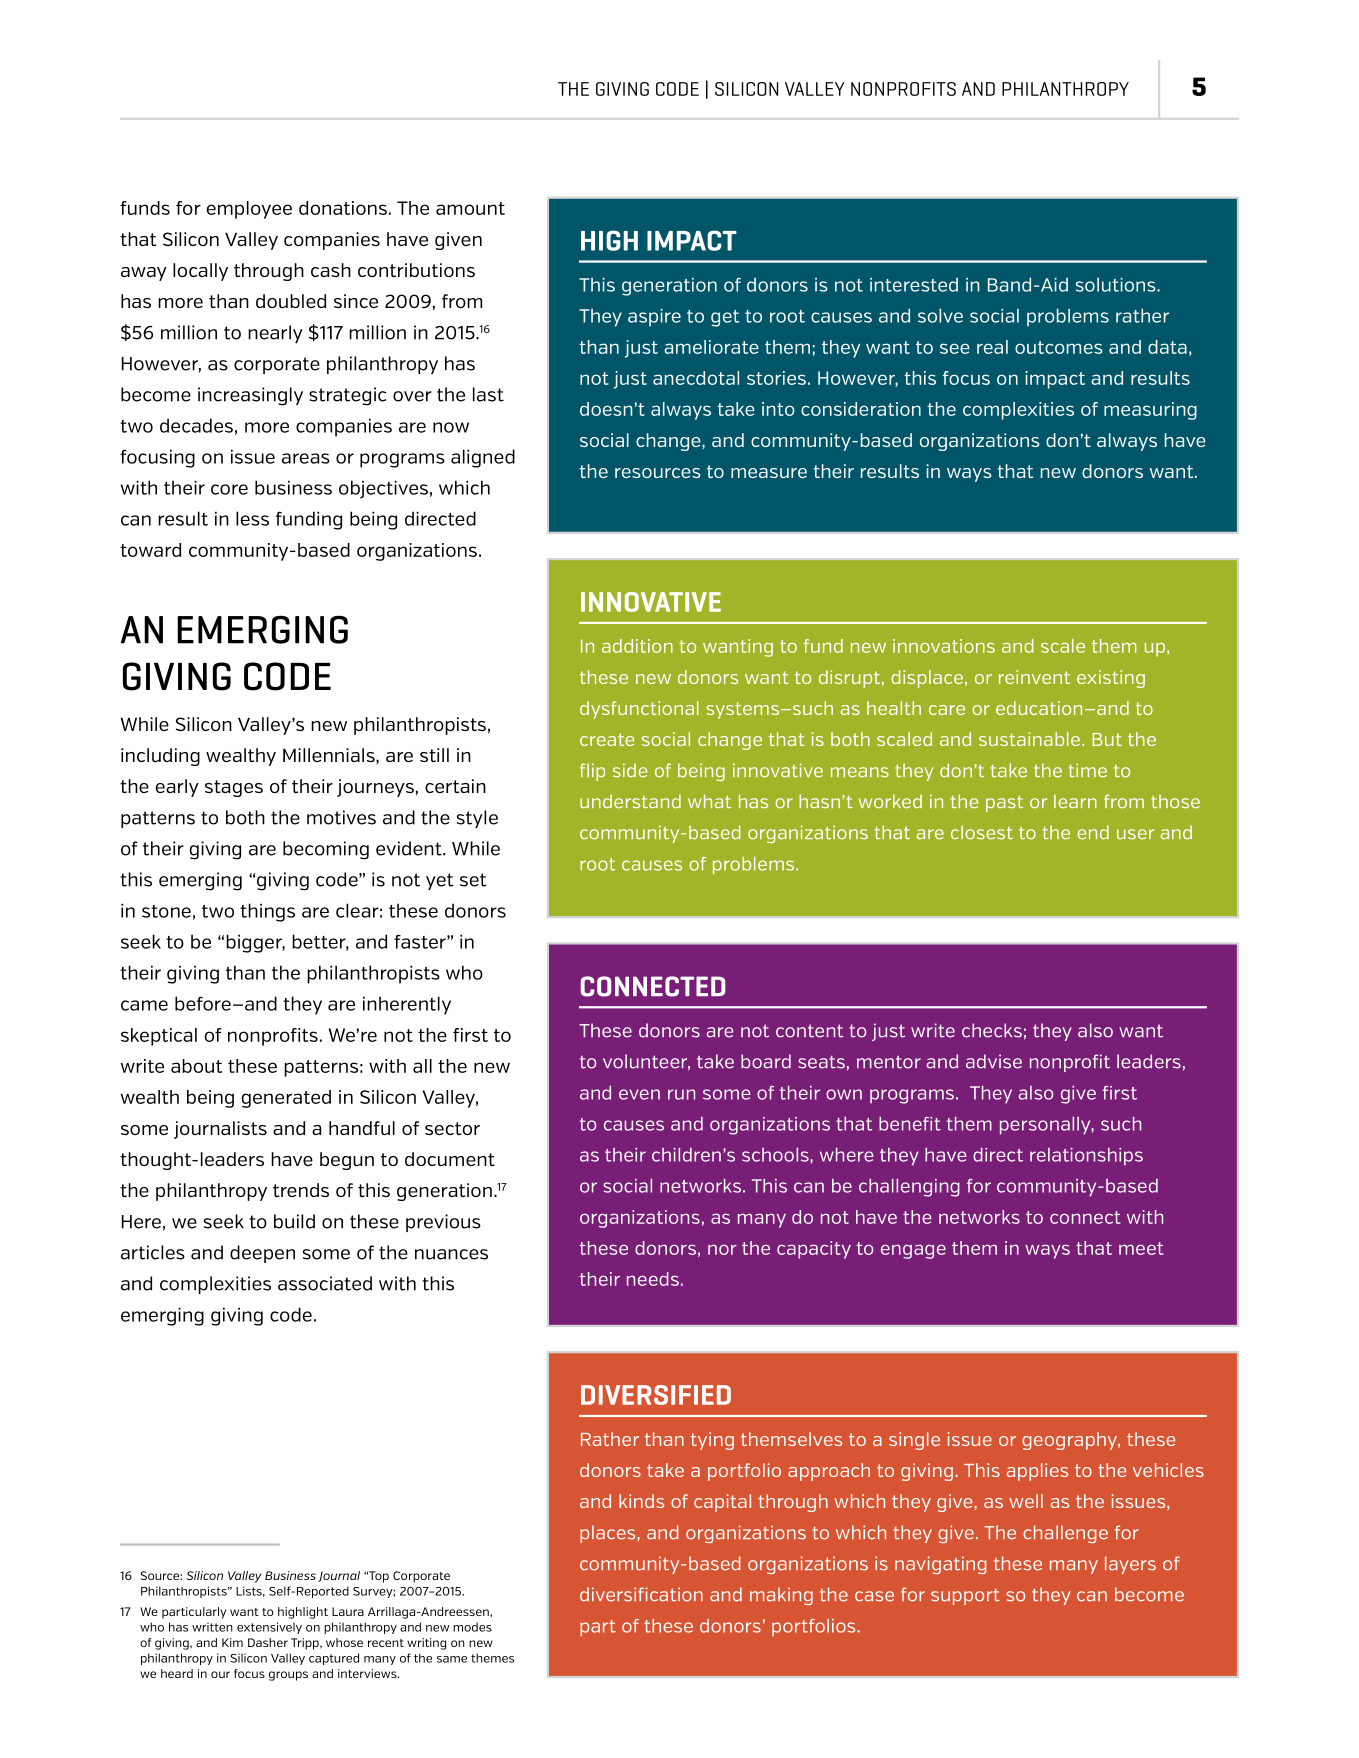  I want to click on aspire, so click(654, 318).
